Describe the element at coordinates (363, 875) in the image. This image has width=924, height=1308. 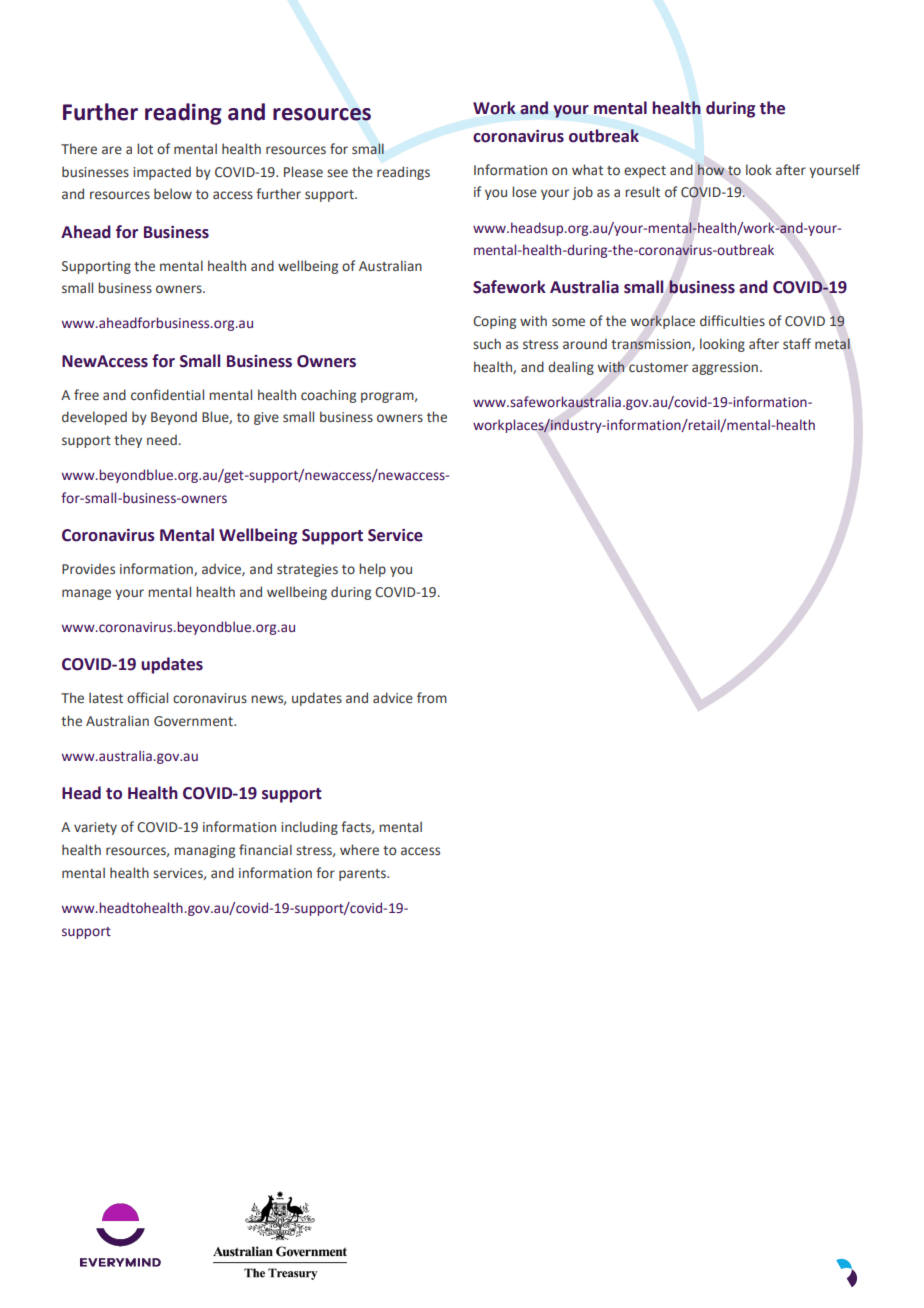
I see `parents` at that location.
